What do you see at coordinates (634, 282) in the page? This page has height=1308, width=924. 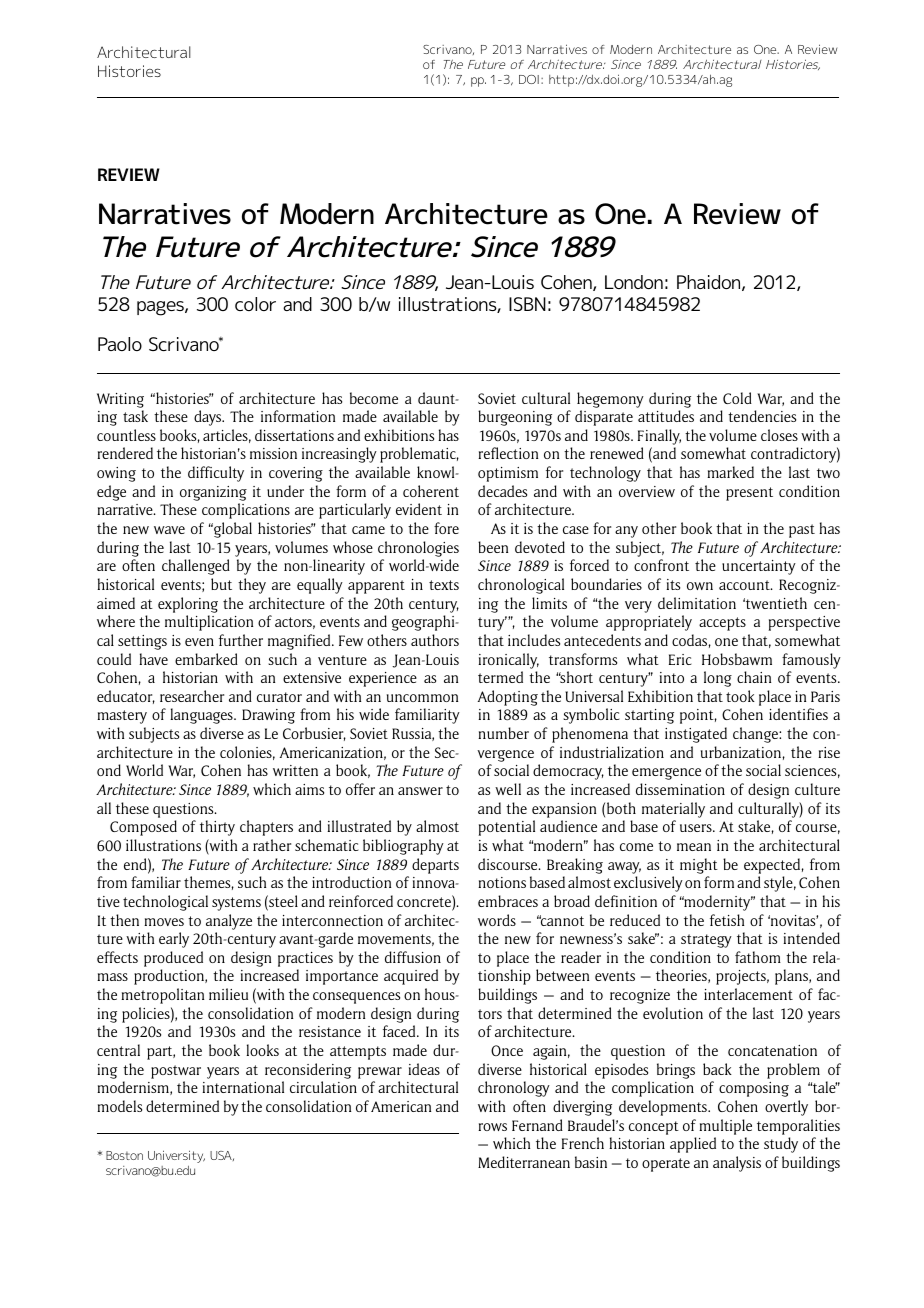 I see `London` at bounding box center [634, 282].
